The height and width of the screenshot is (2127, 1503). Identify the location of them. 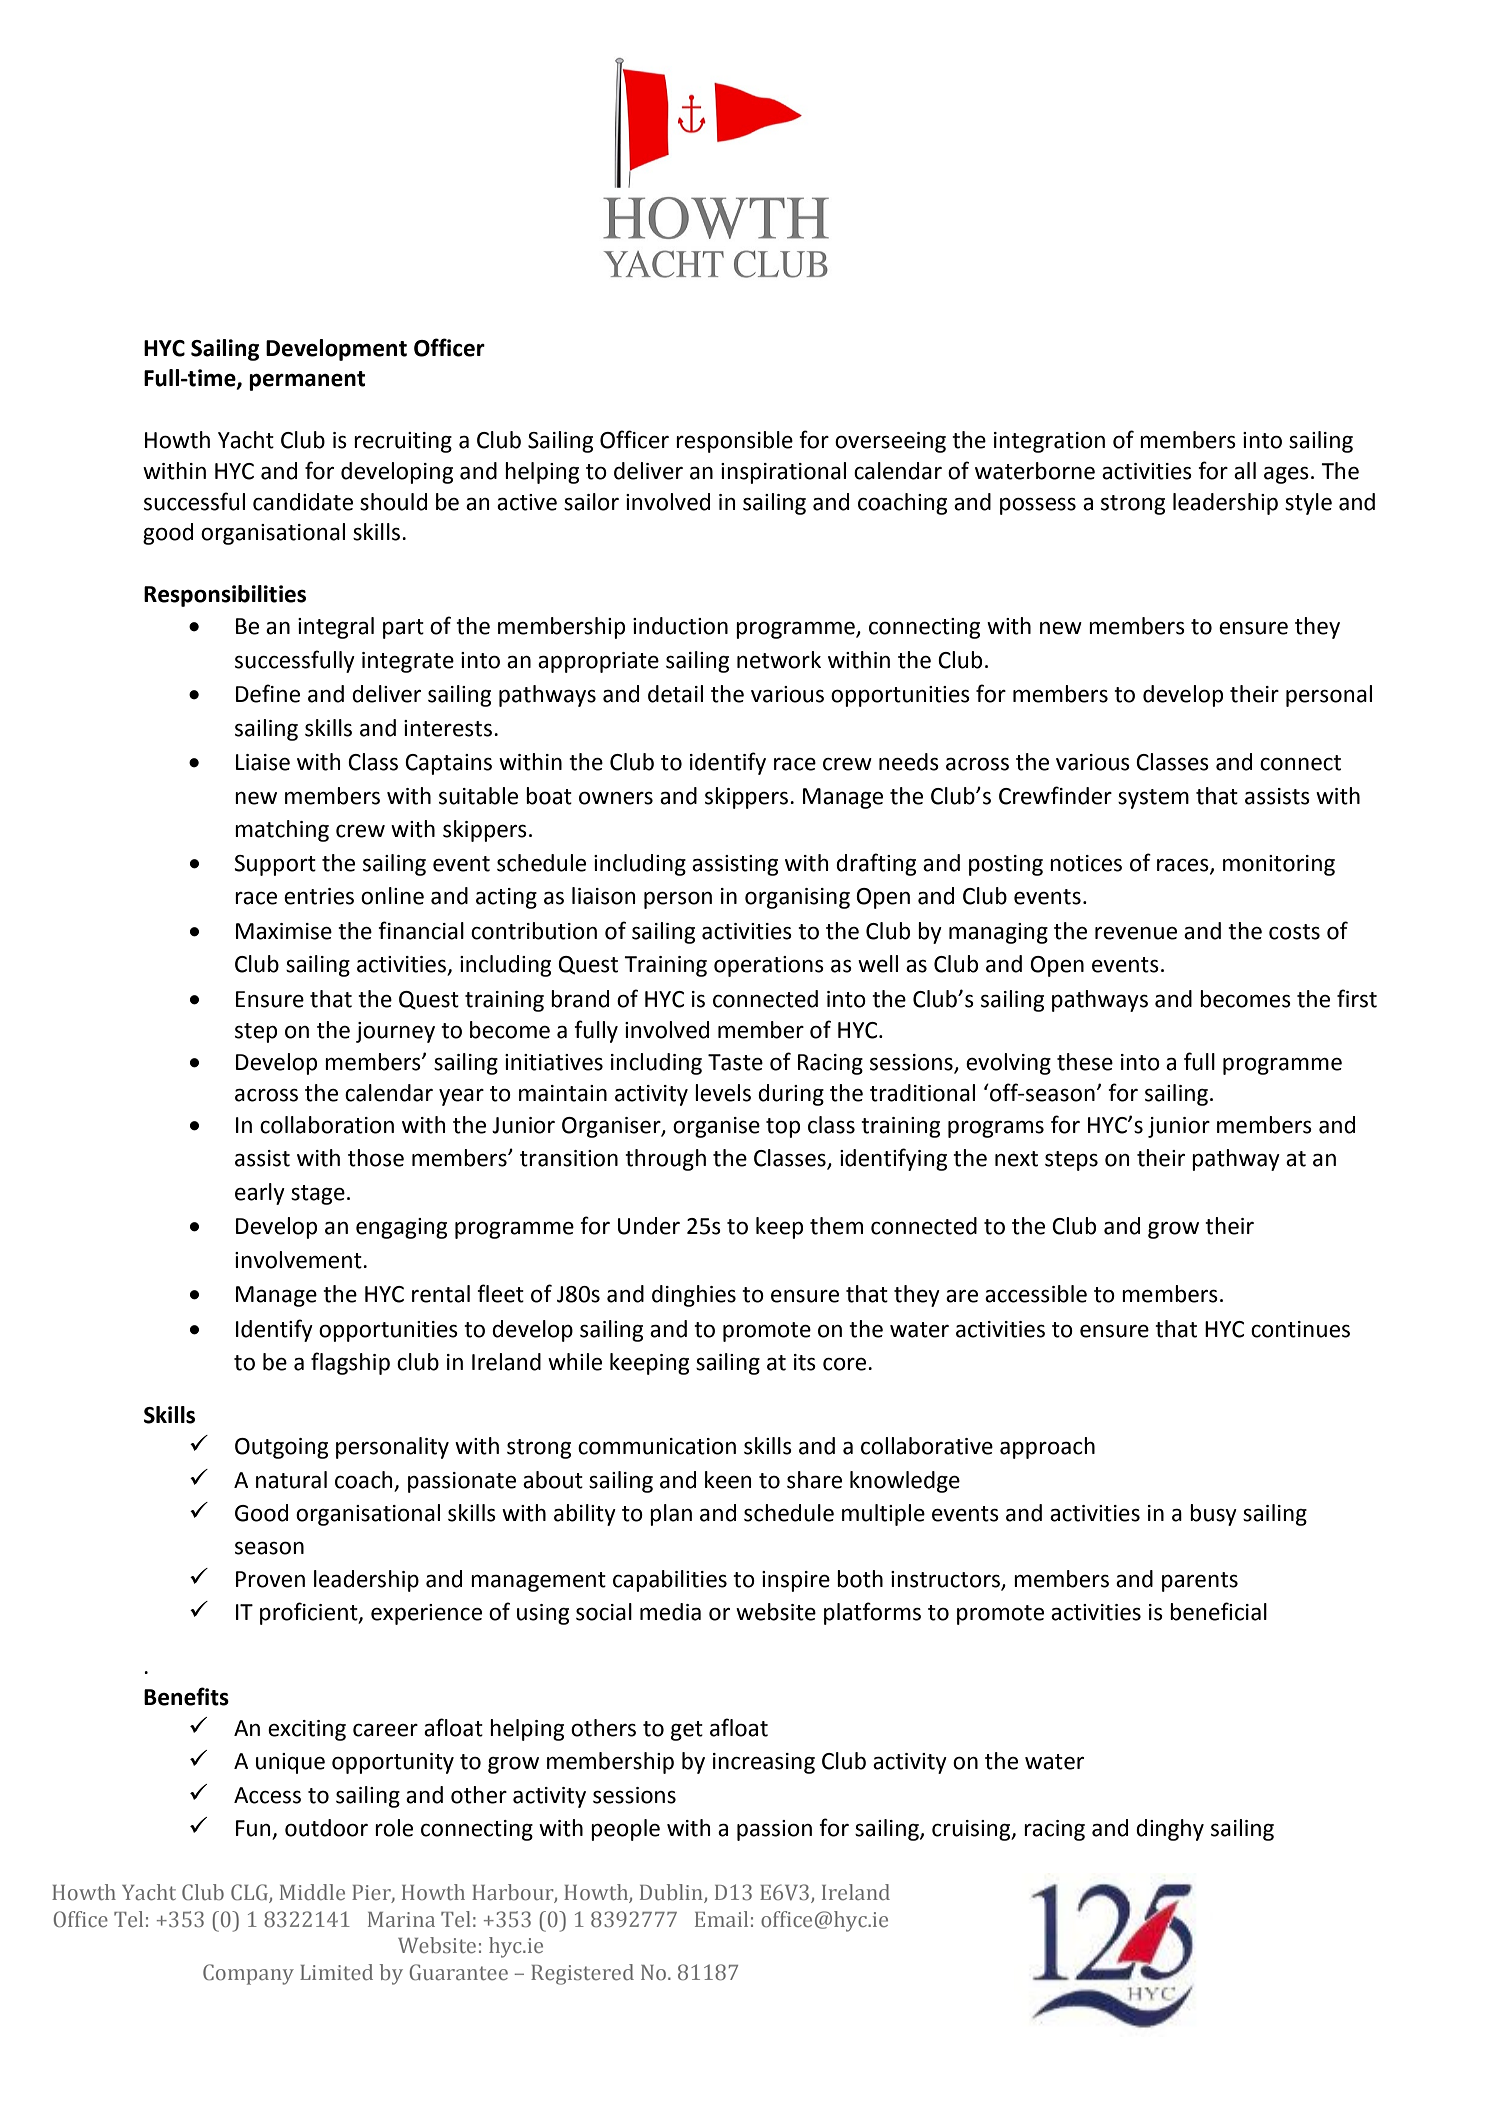
(836, 1226).
